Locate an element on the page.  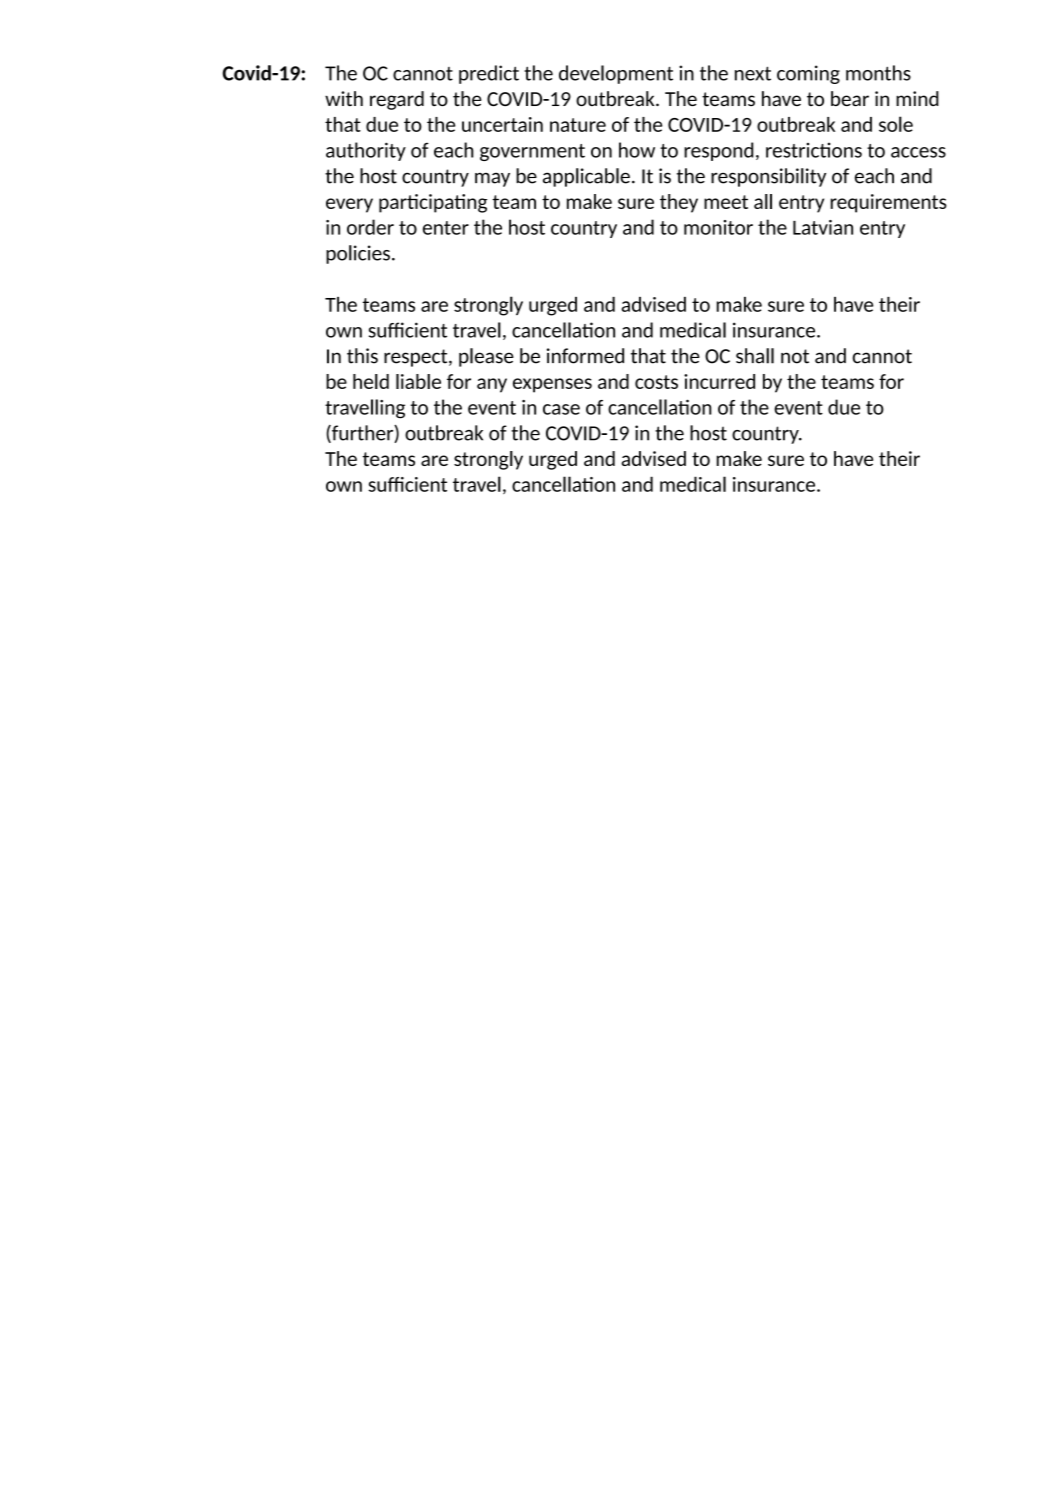
applicable is located at coordinates (586, 177).
